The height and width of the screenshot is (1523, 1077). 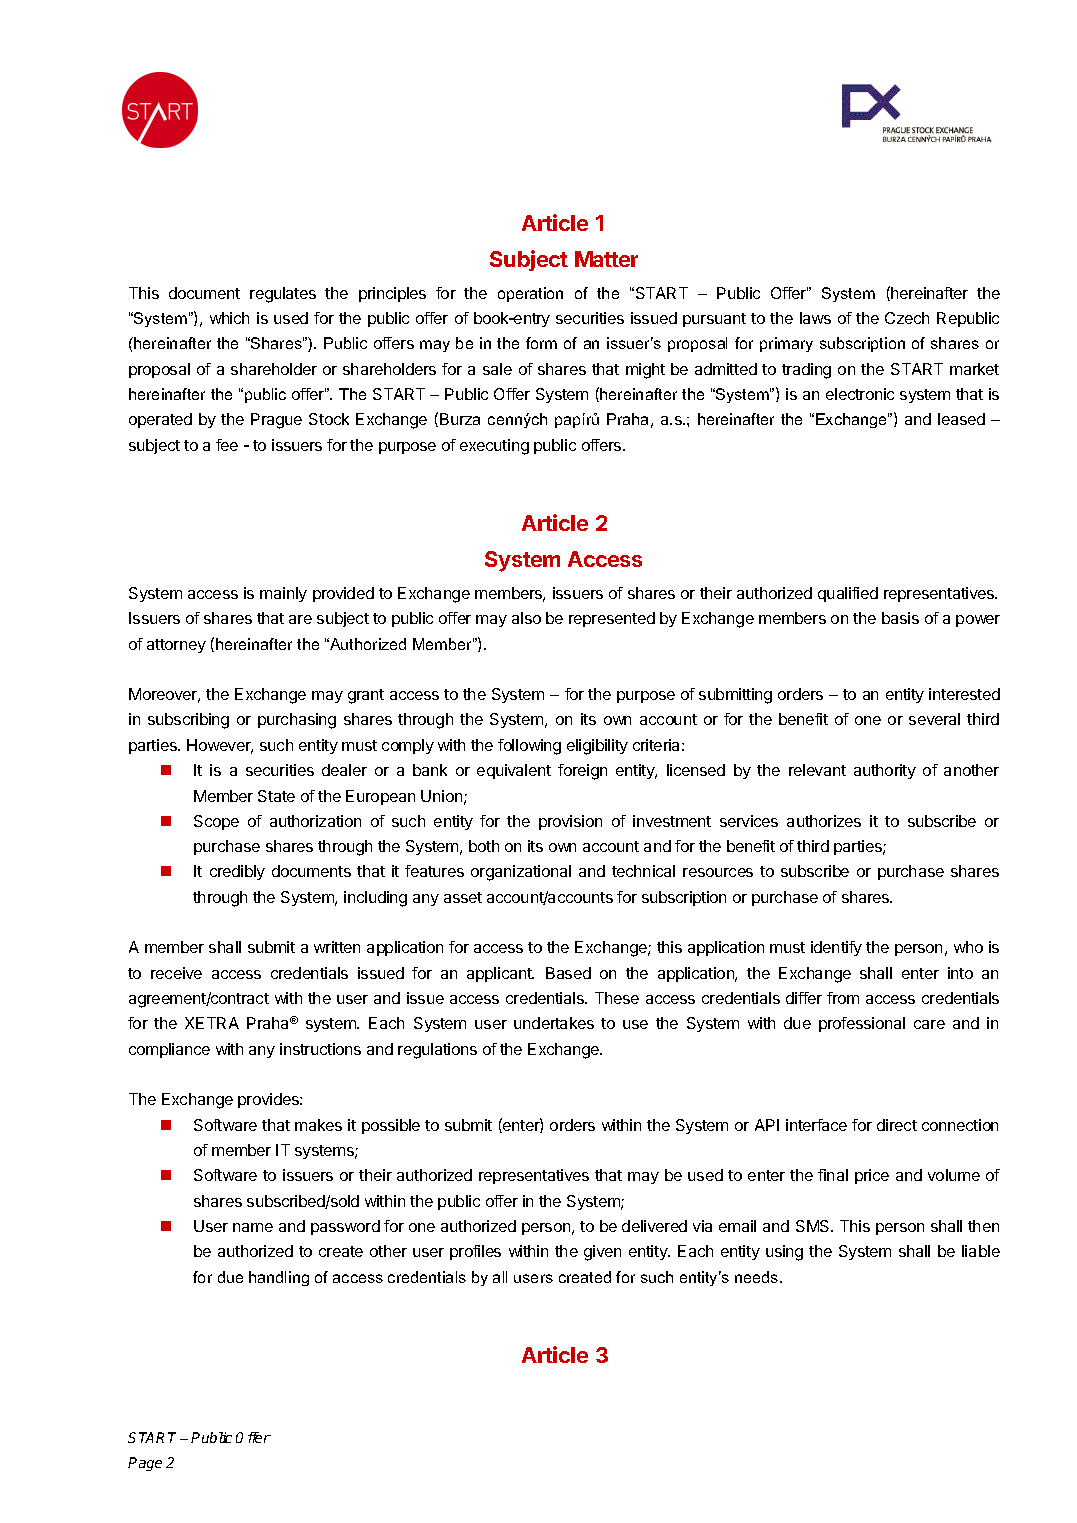 What do you see at coordinates (897, 1125) in the screenshot?
I see `direct` at bounding box center [897, 1125].
